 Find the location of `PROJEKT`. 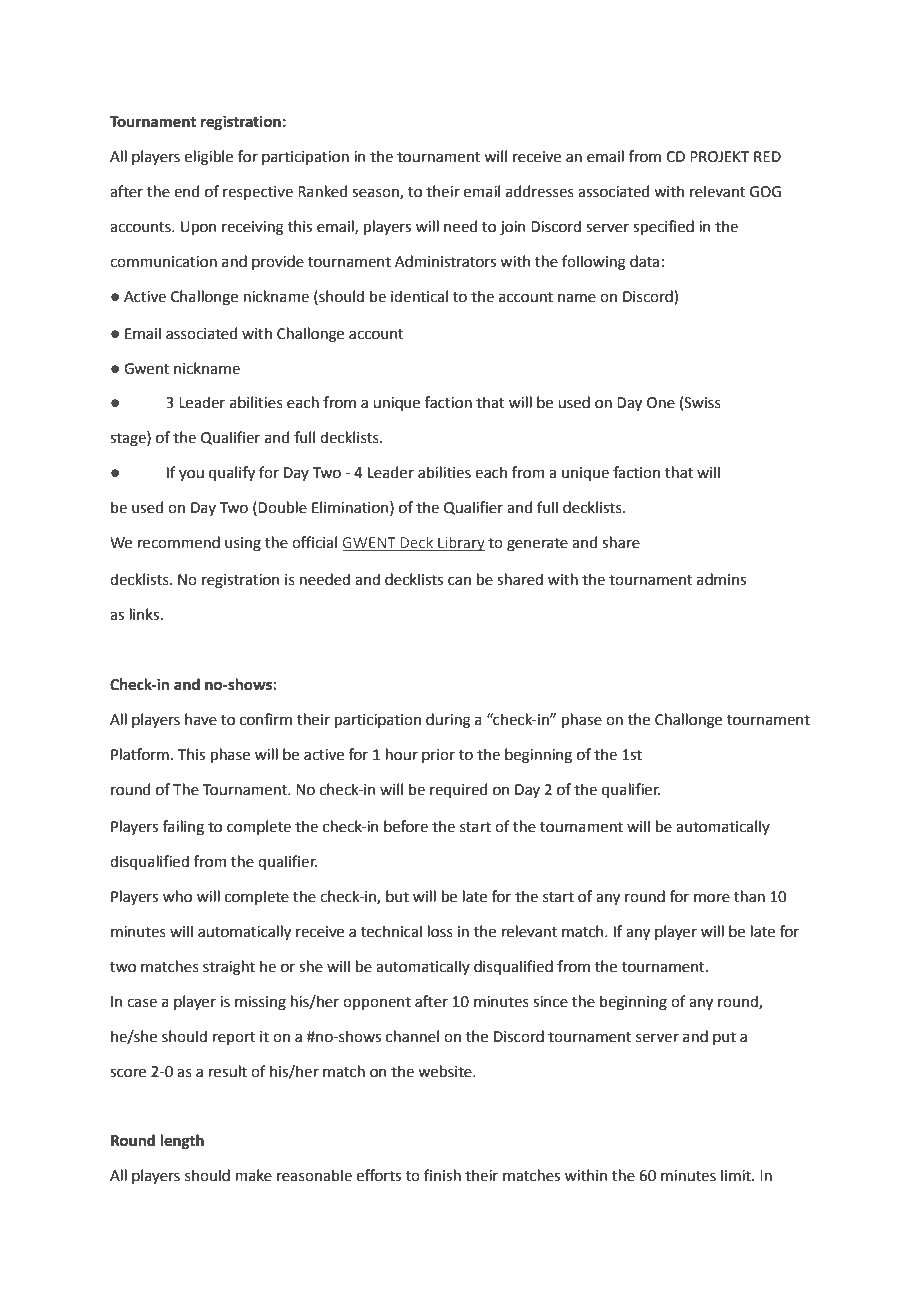

PROJEKT is located at coordinates (719, 157).
